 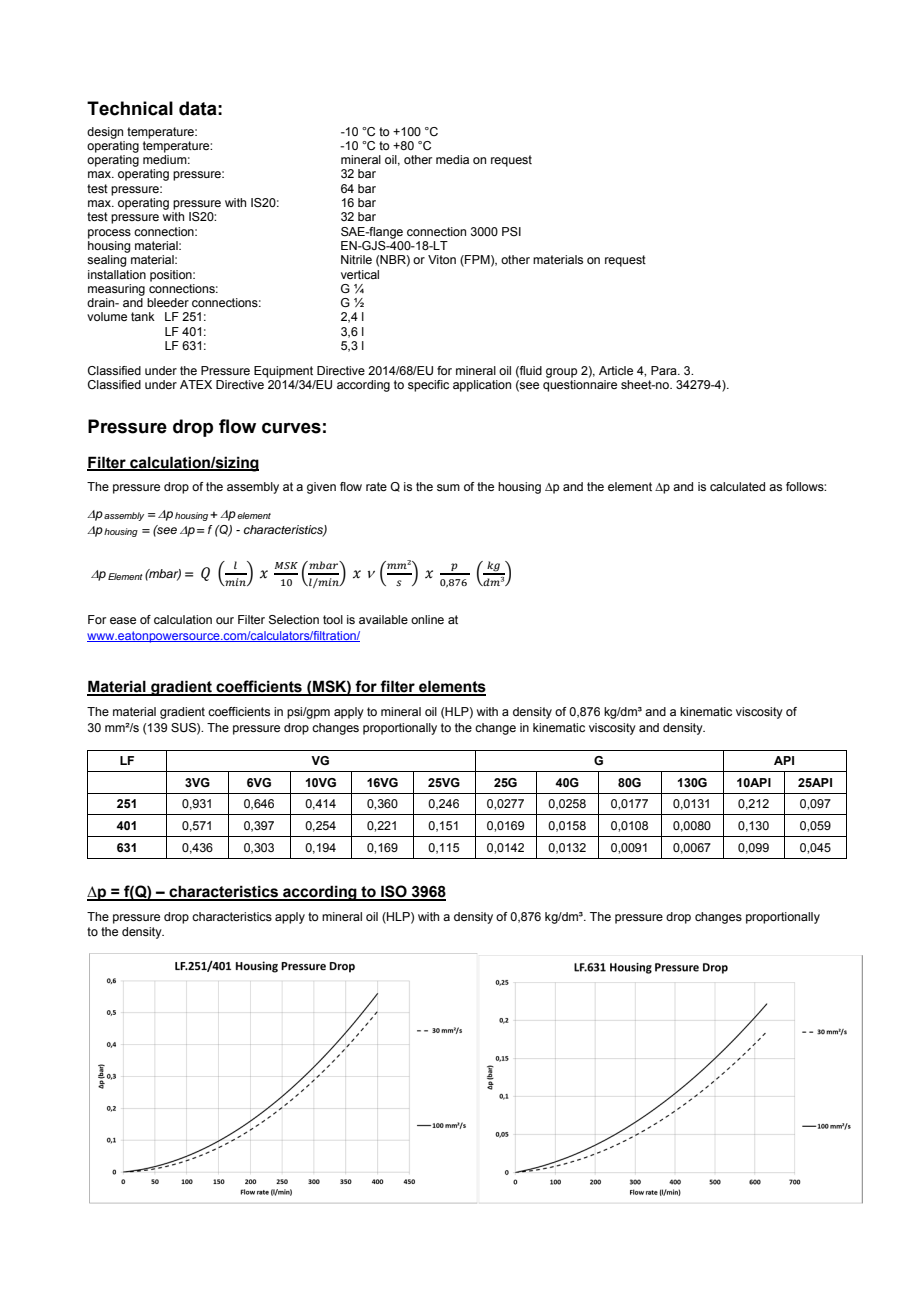 What do you see at coordinates (394, 892) in the image?
I see `ISO` at bounding box center [394, 892].
